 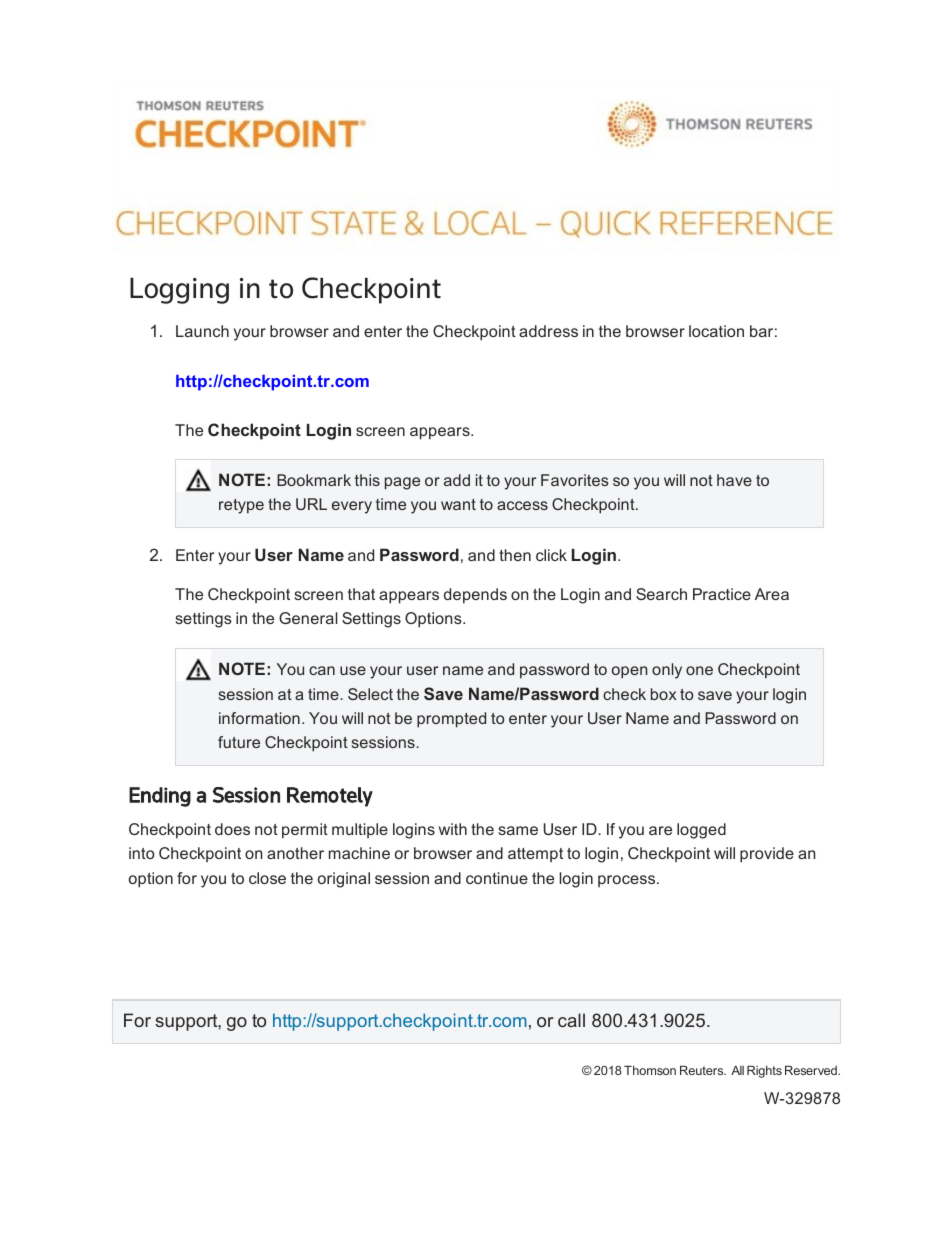 What do you see at coordinates (202, 331) in the document?
I see `Launch` at bounding box center [202, 331].
